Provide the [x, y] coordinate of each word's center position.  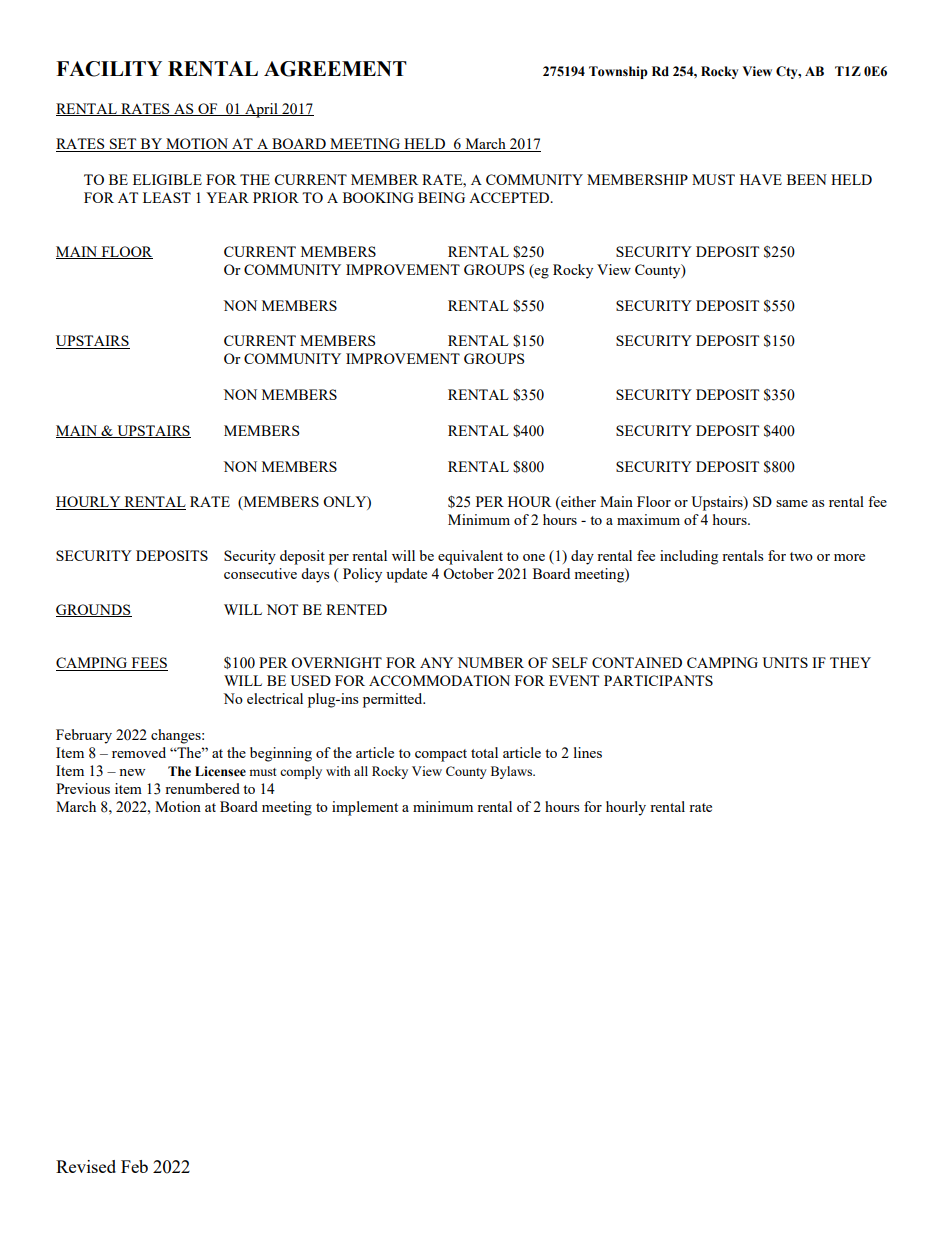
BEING [441, 197]
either [577, 503]
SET [123, 145]
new [132, 772]
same [792, 503]
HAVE [761, 179]
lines [588, 752]
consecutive [260, 573]
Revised [86, 1166]
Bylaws [513, 772]
